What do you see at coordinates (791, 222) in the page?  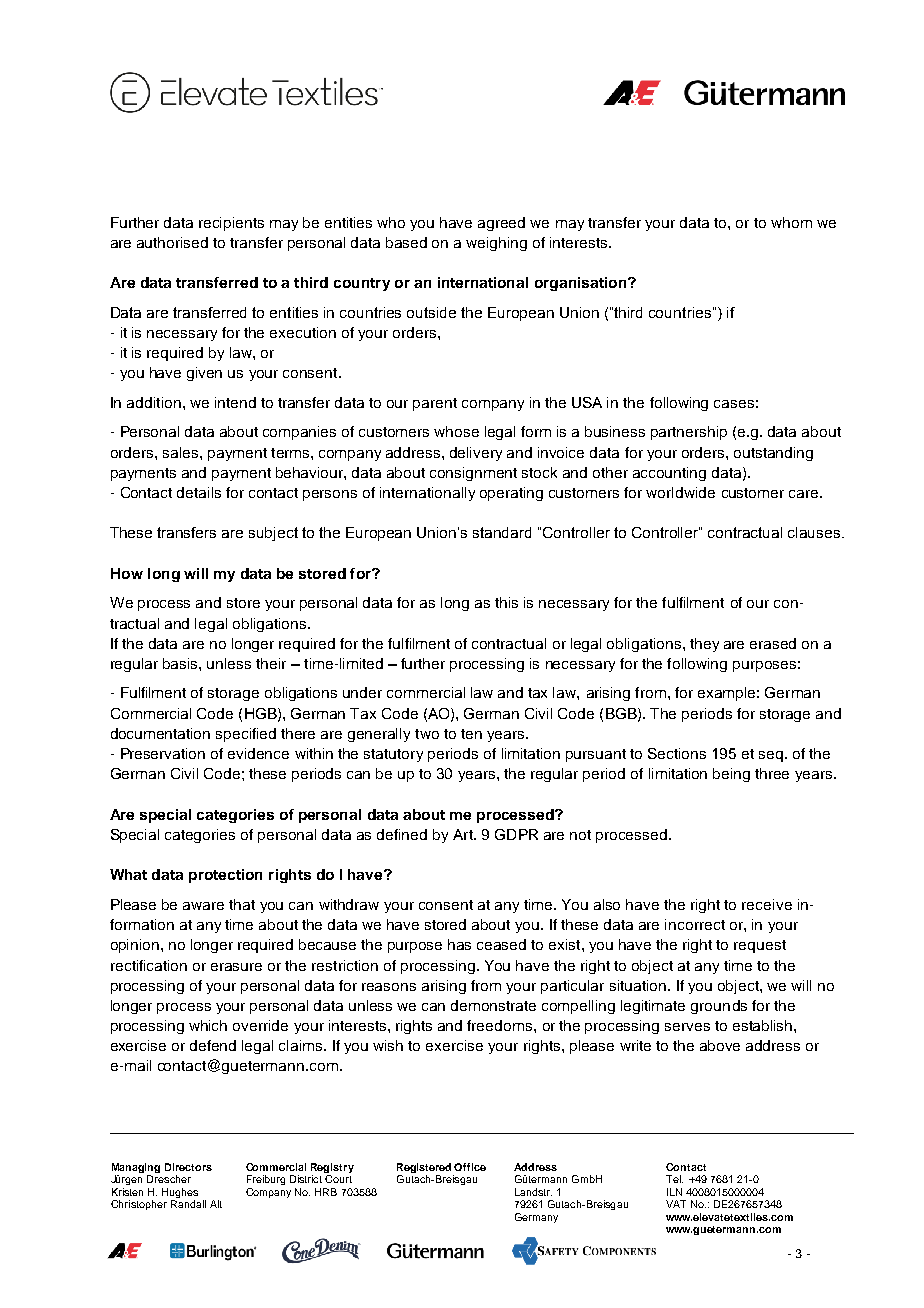 I see `whom` at bounding box center [791, 222].
